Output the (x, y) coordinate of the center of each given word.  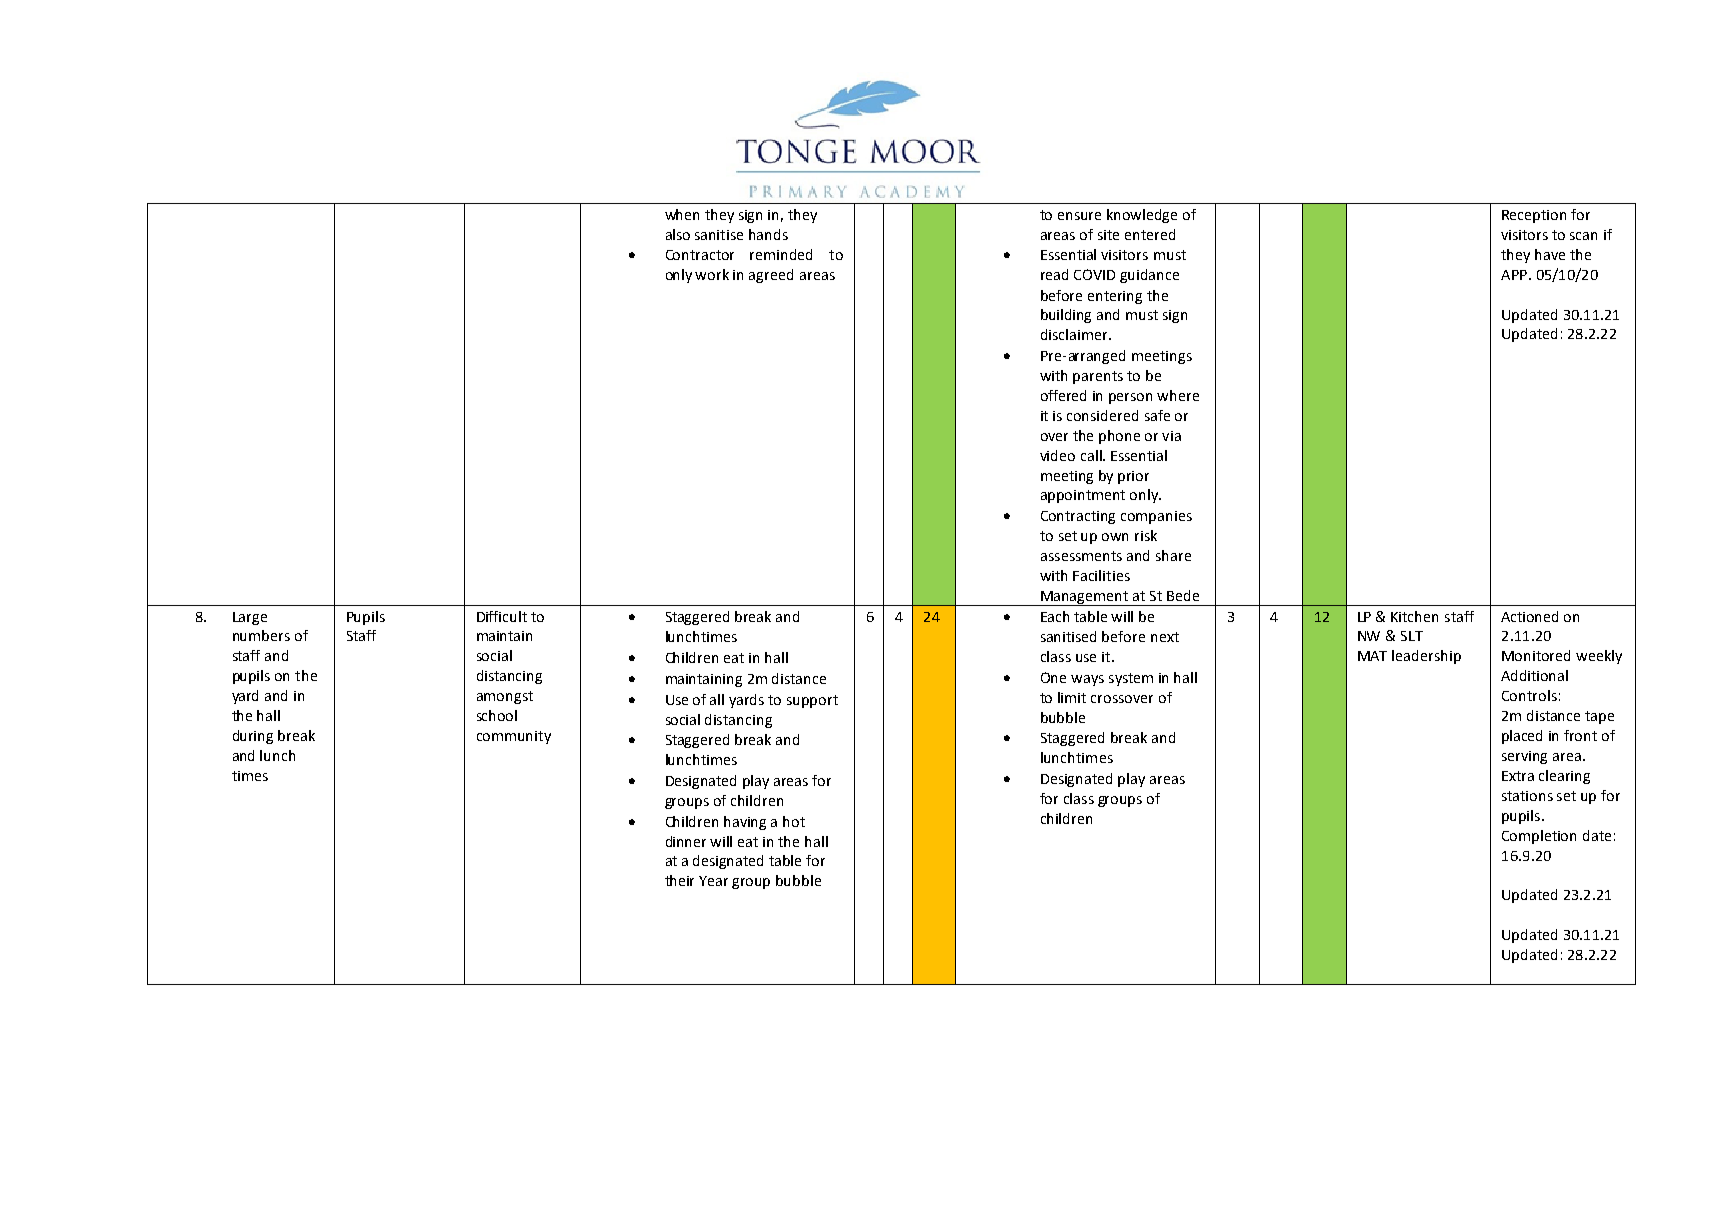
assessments (1081, 556)
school (497, 715)
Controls (1529, 695)
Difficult (502, 616)
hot (794, 821)
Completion (1539, 837)
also (678, 234)
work (712, 274)
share (1173, 555)
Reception (1534, 216)
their (679, 880)
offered (1063, 395)
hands (768, 234)
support (812, 701)
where (1178, 395)
